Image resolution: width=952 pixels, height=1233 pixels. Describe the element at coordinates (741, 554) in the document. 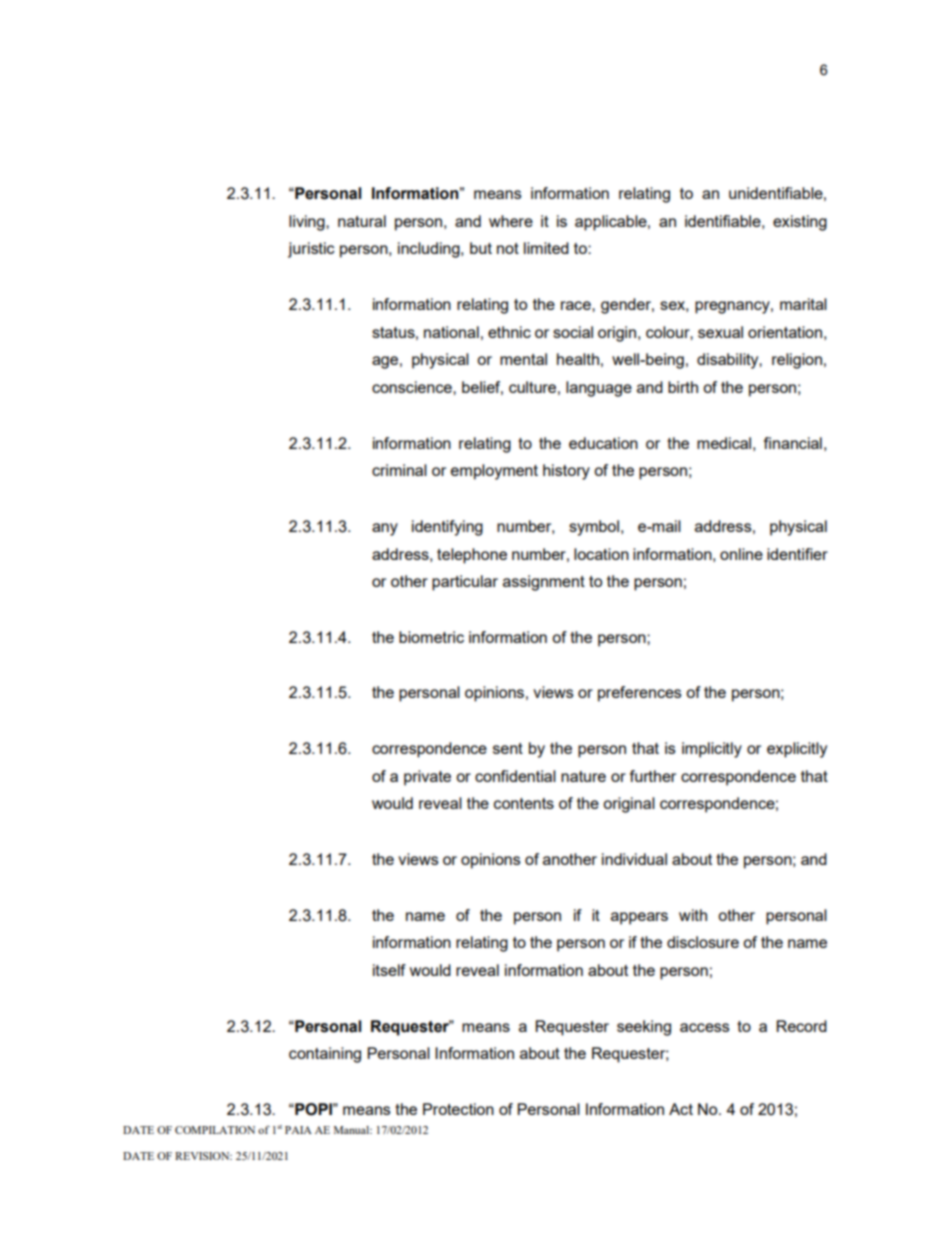

I see `online` at that location.
